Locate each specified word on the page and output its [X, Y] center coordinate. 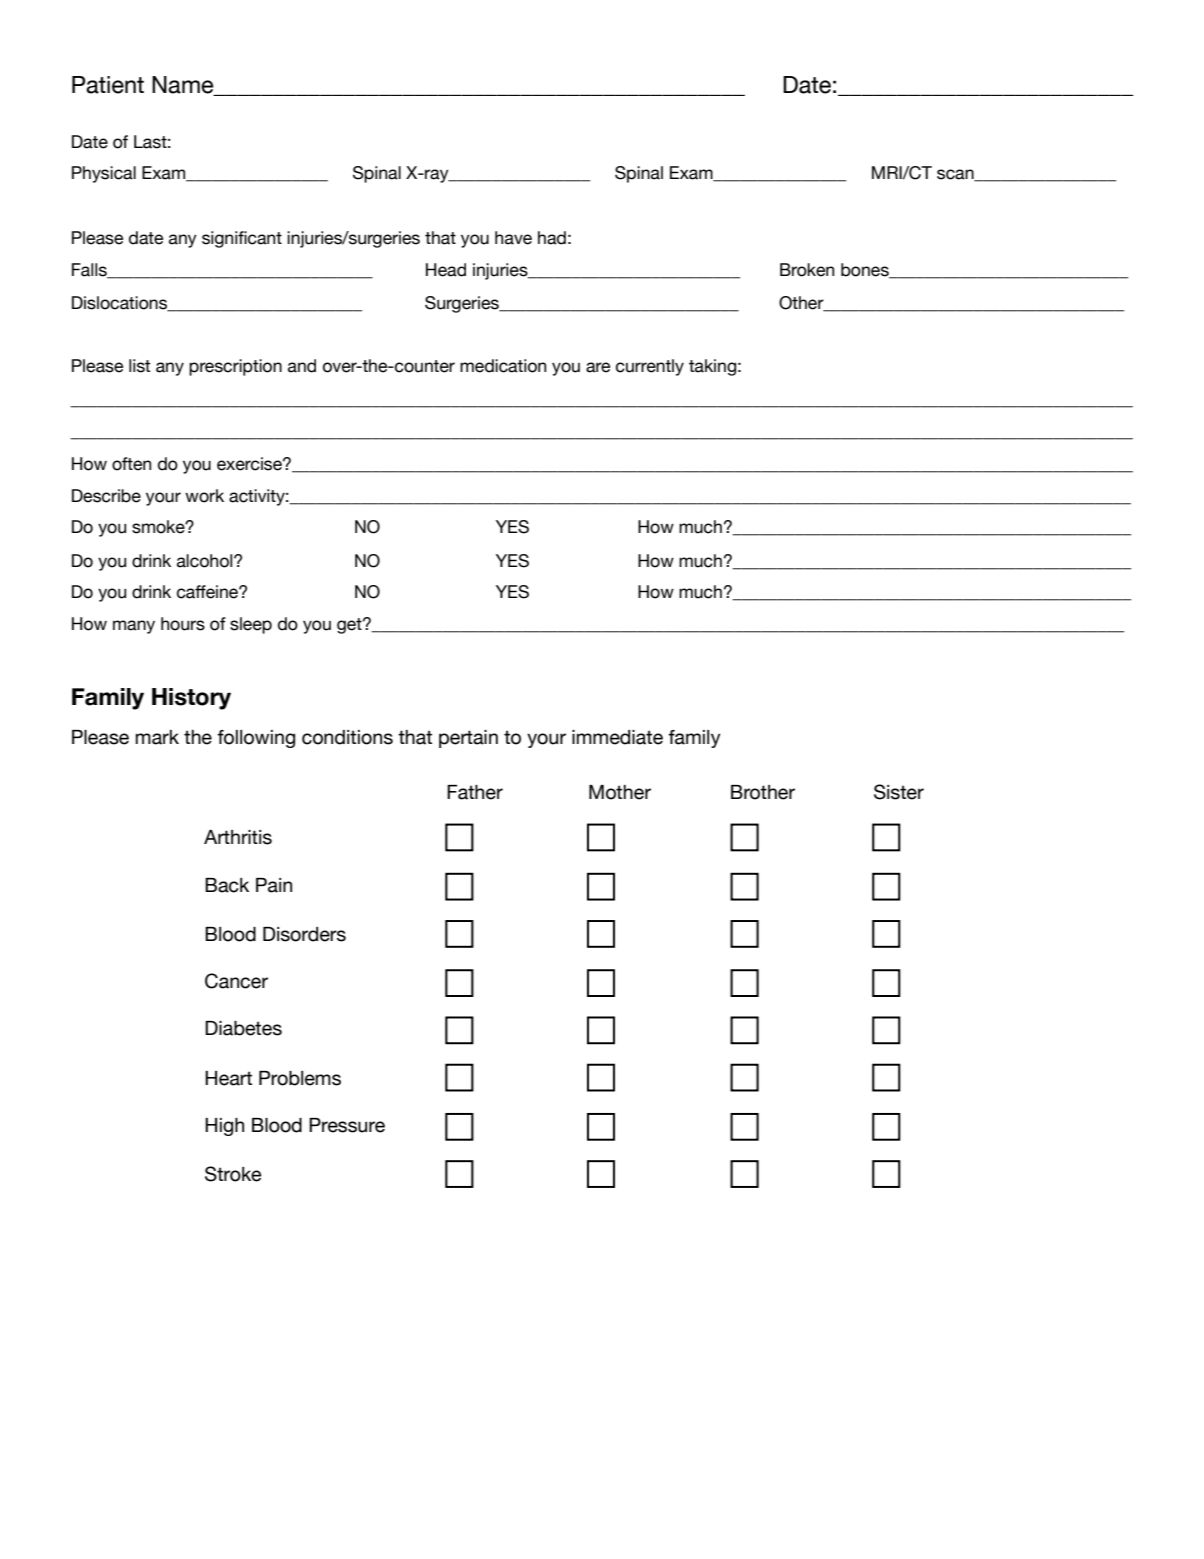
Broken [807, 270]
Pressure [347, 1125]
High [224, 1127]
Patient [108, 85]
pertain [468, 739]
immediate [617, 737]
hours [183, 624]
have [513, 238]
